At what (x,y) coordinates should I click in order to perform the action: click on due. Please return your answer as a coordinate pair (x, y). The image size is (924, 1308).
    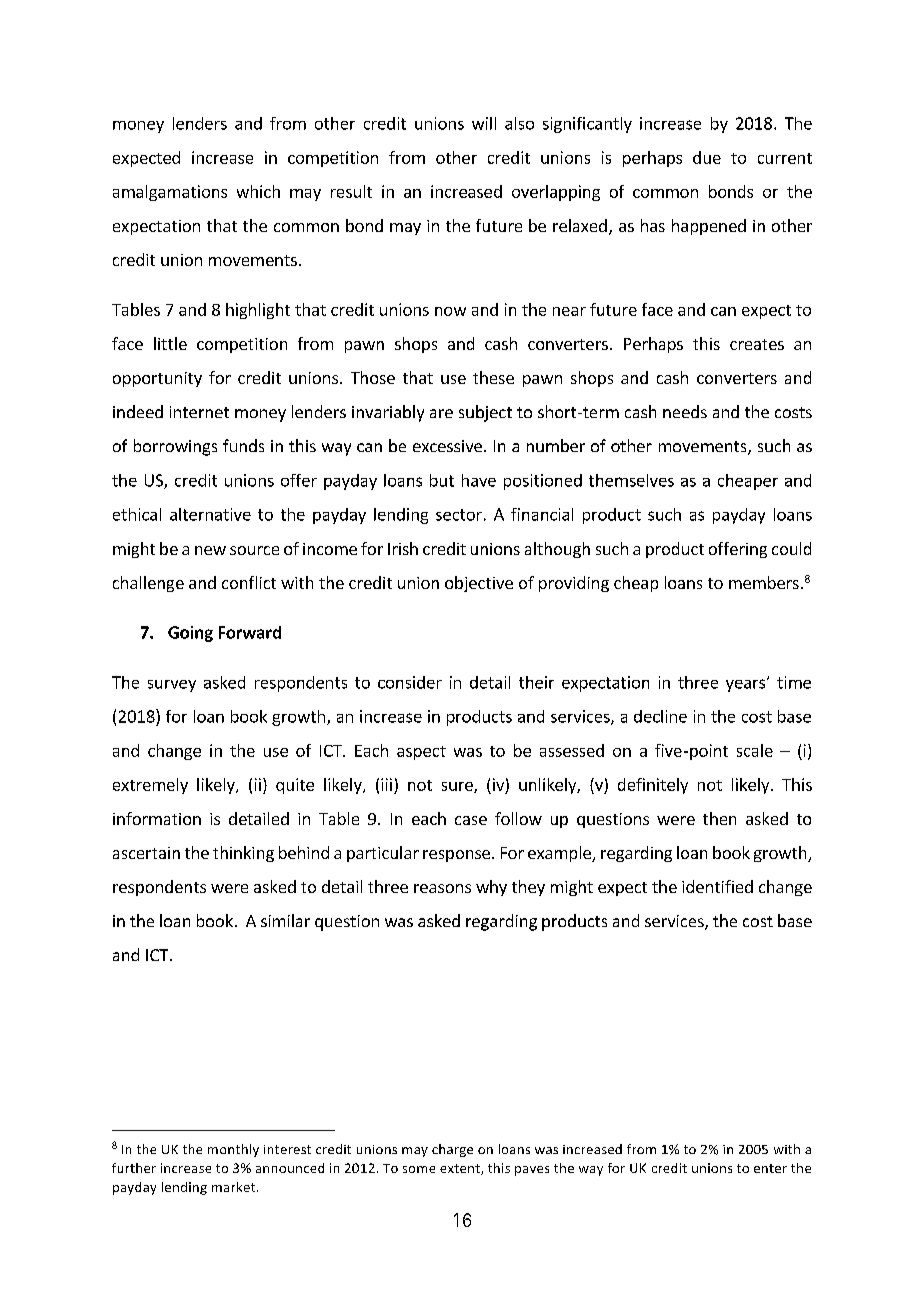
    Looking at the image, I should click on (707, 157).
